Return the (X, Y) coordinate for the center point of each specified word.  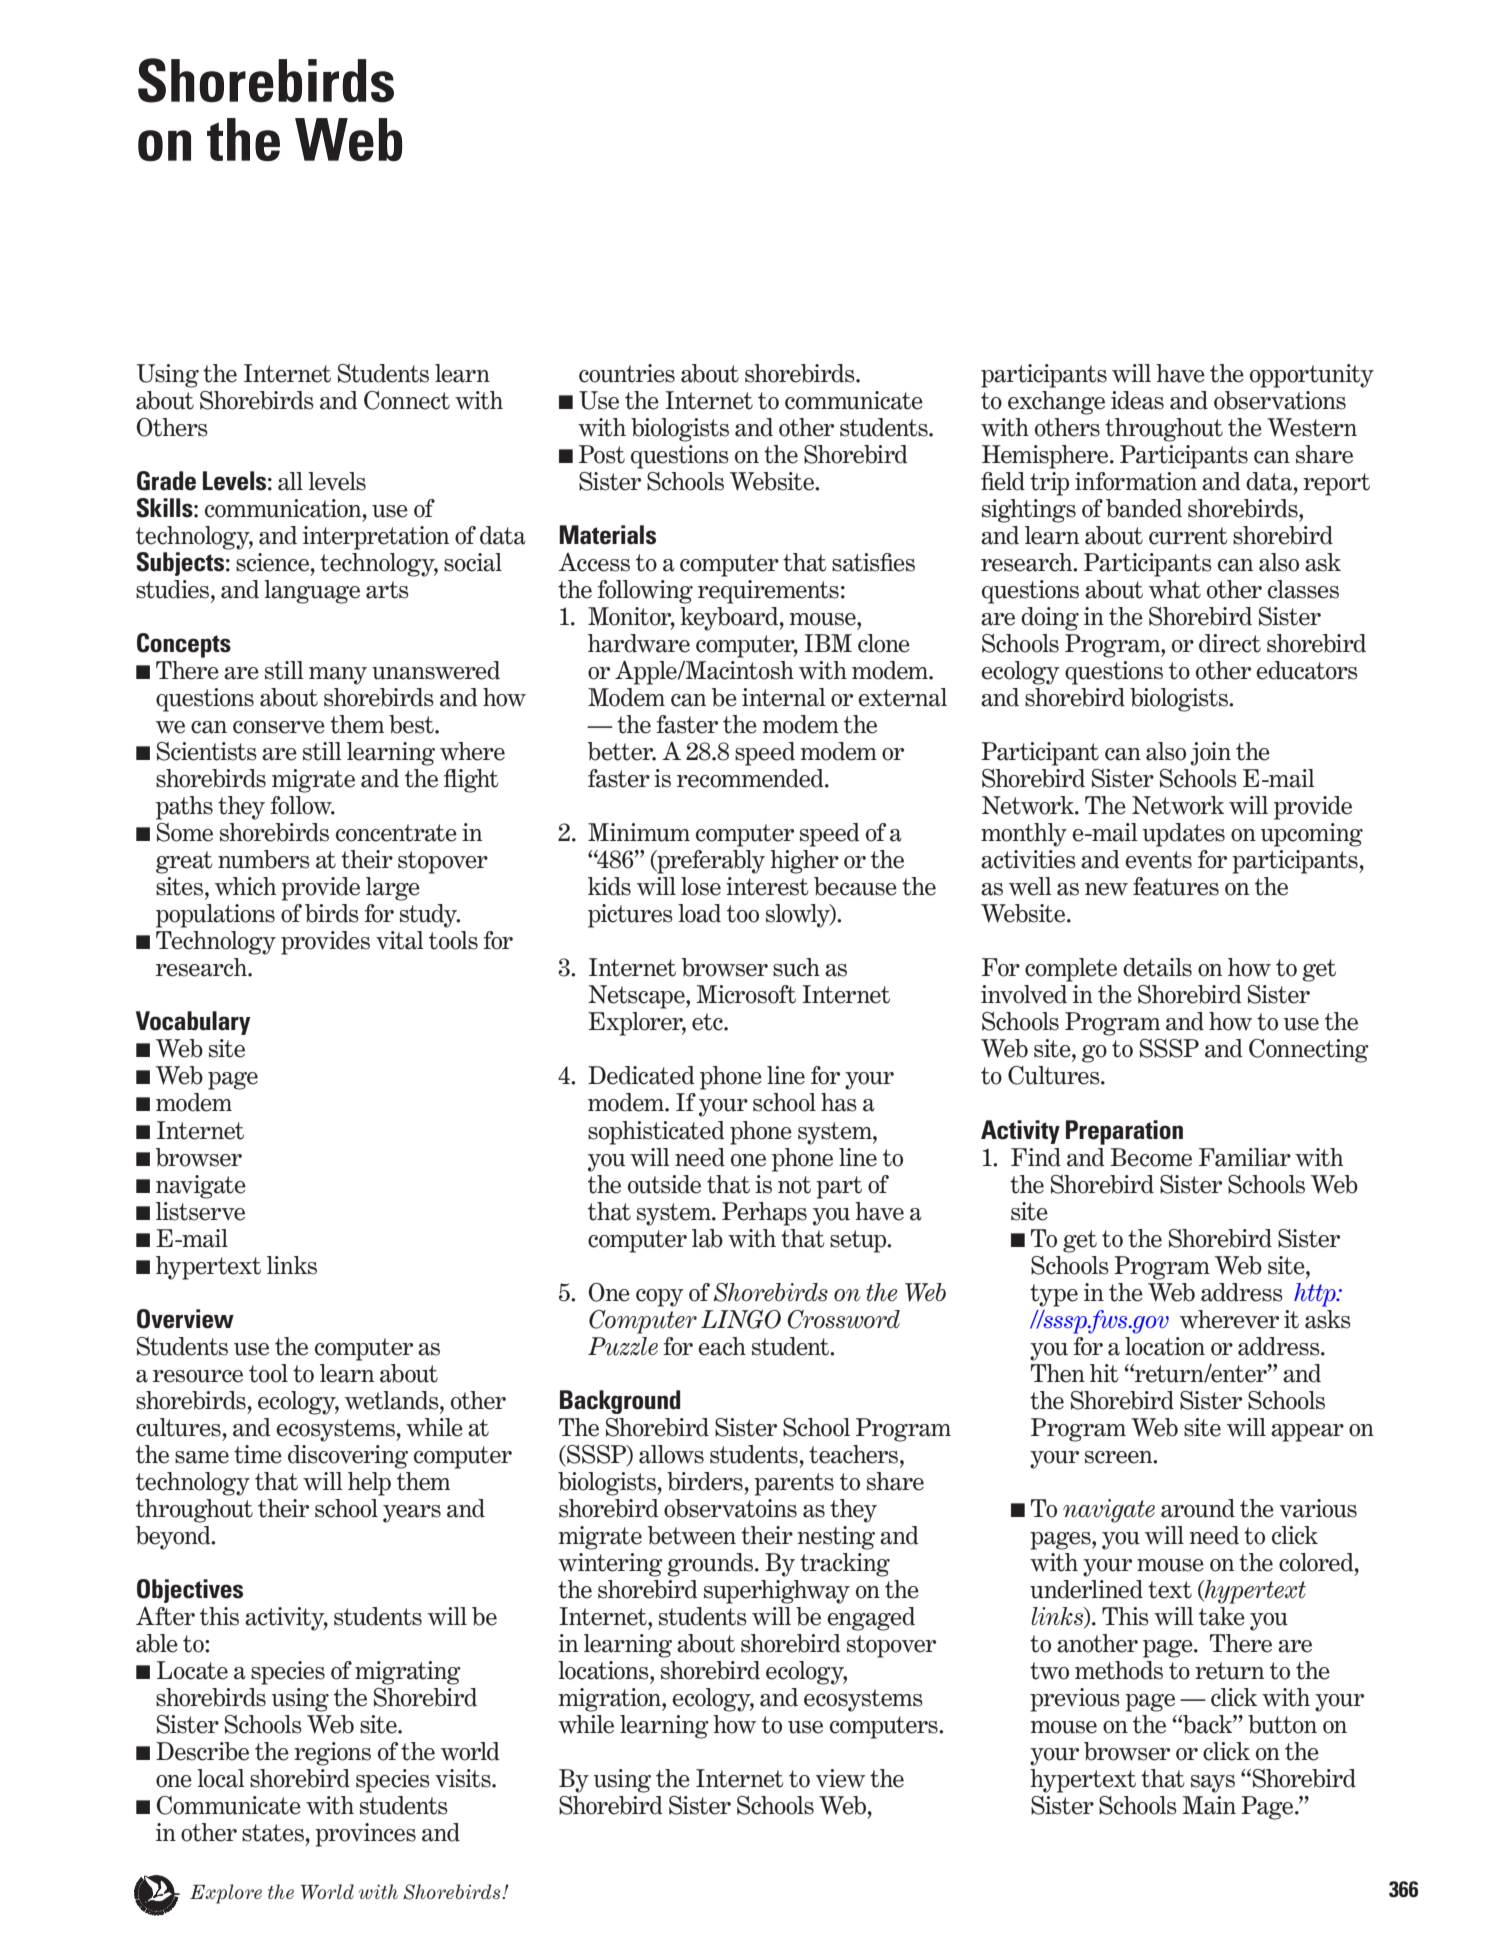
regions (332, 1754)
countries (627, 373)
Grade (166, 481)
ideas (1137, 400)
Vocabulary (193, 1023)
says (1213, 1784)
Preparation (1124, 1132)
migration (610, 1700)
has (839, 1102)
